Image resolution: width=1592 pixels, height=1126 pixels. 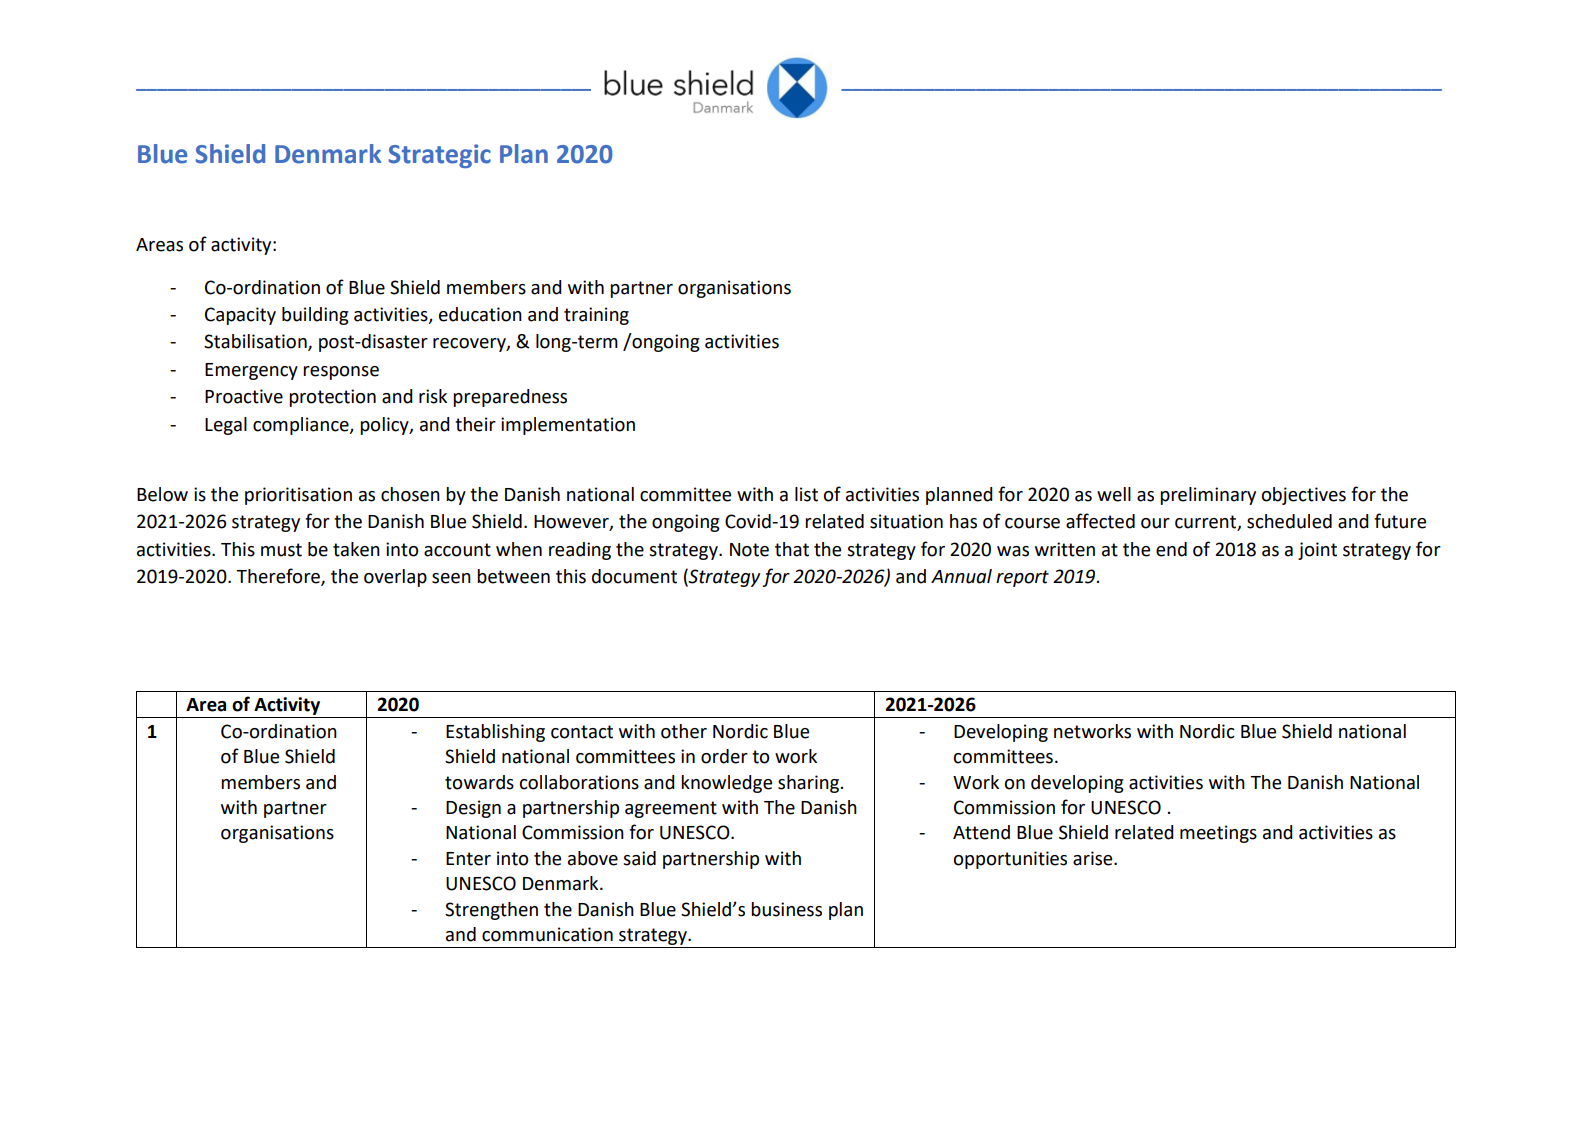 I want to click on must, so click(x=281, y=550).
